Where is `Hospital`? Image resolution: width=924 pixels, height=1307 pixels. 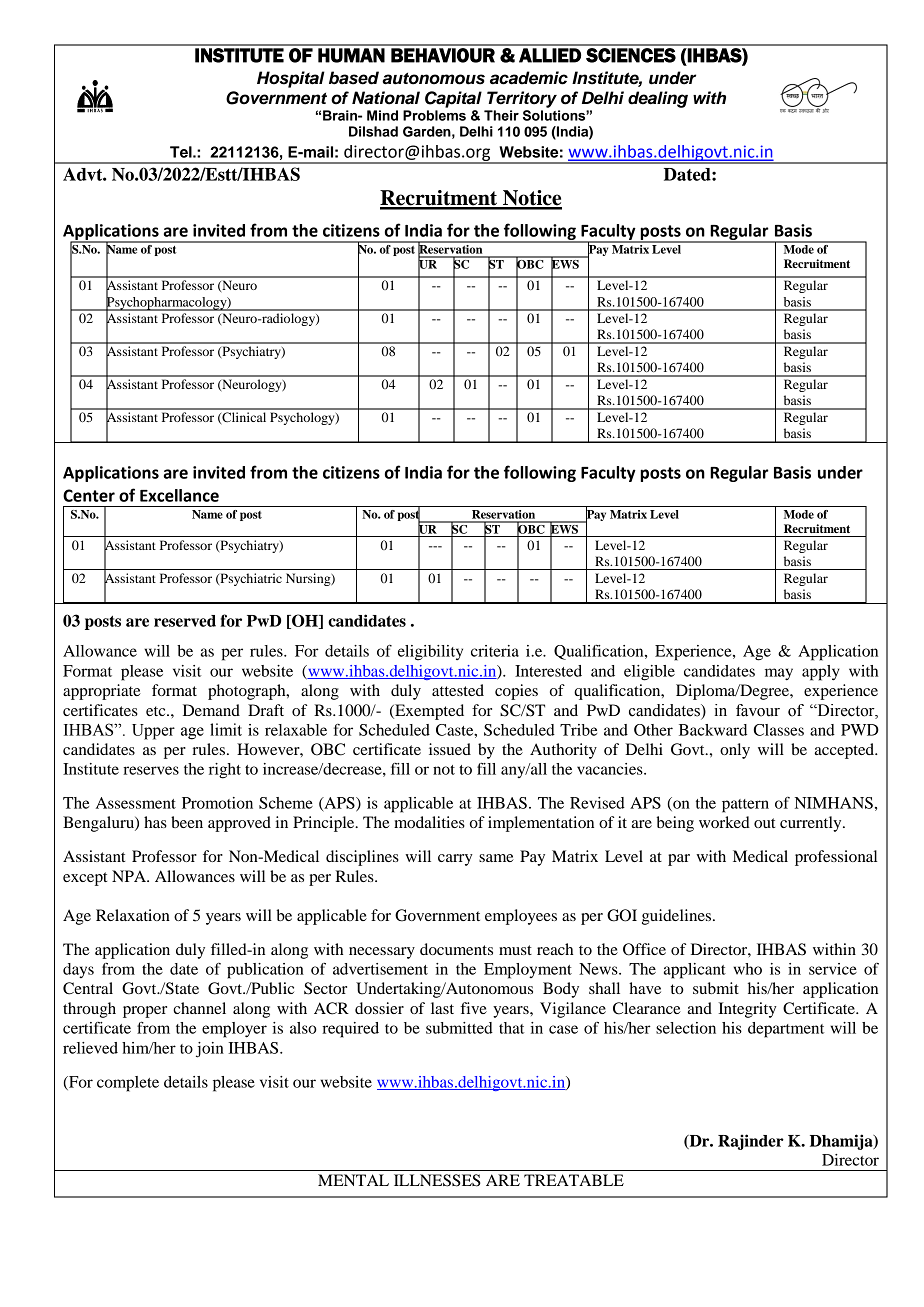 Hospital is located at coordinates (291, 79).
